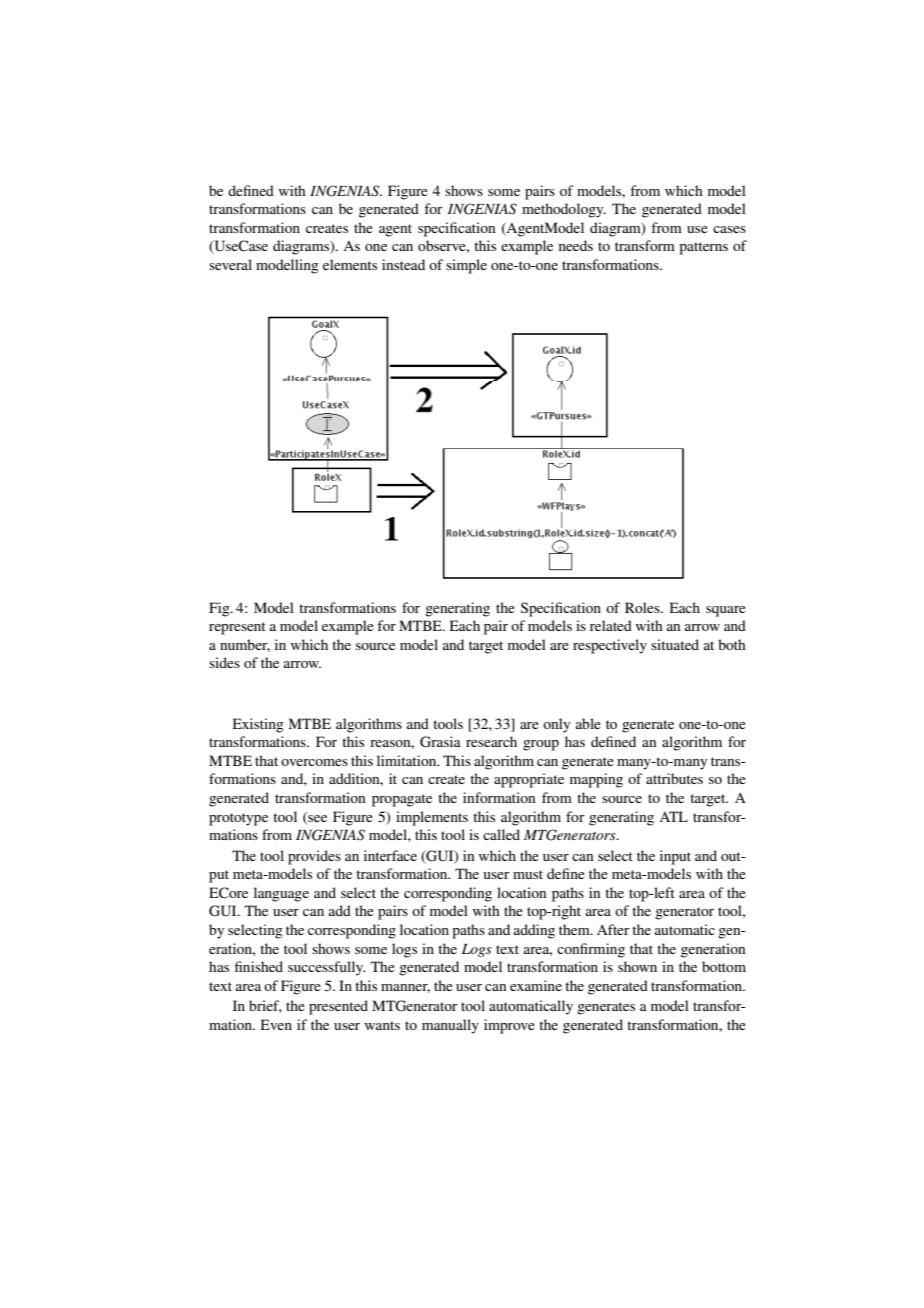 The width and height of the image is (924, 1308). What do you see at coordinates (265, 1006) in the image?
I see `brief` at bounding box center [265, 1006].
